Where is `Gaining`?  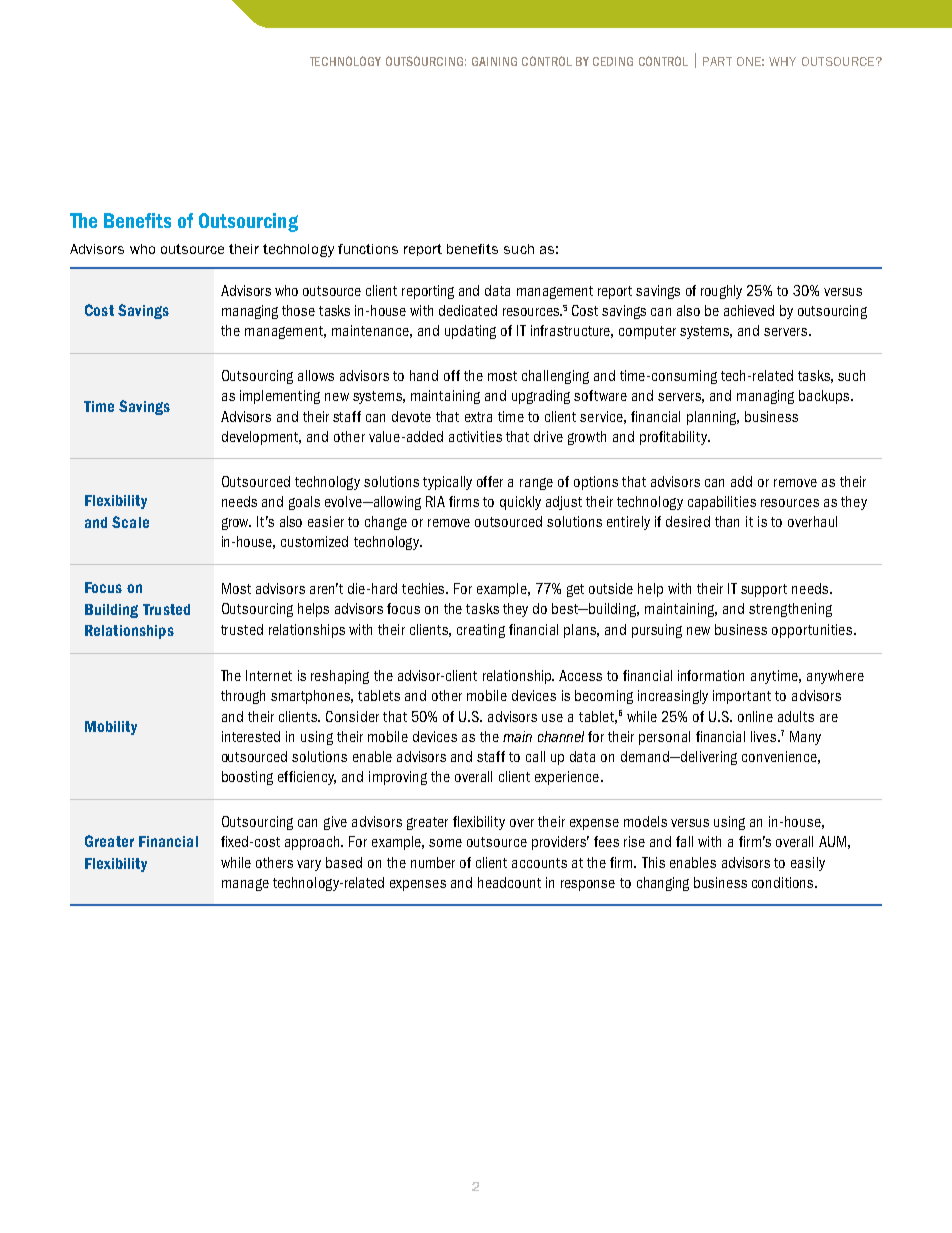 Gaining is located at coordinates (494, 61).
